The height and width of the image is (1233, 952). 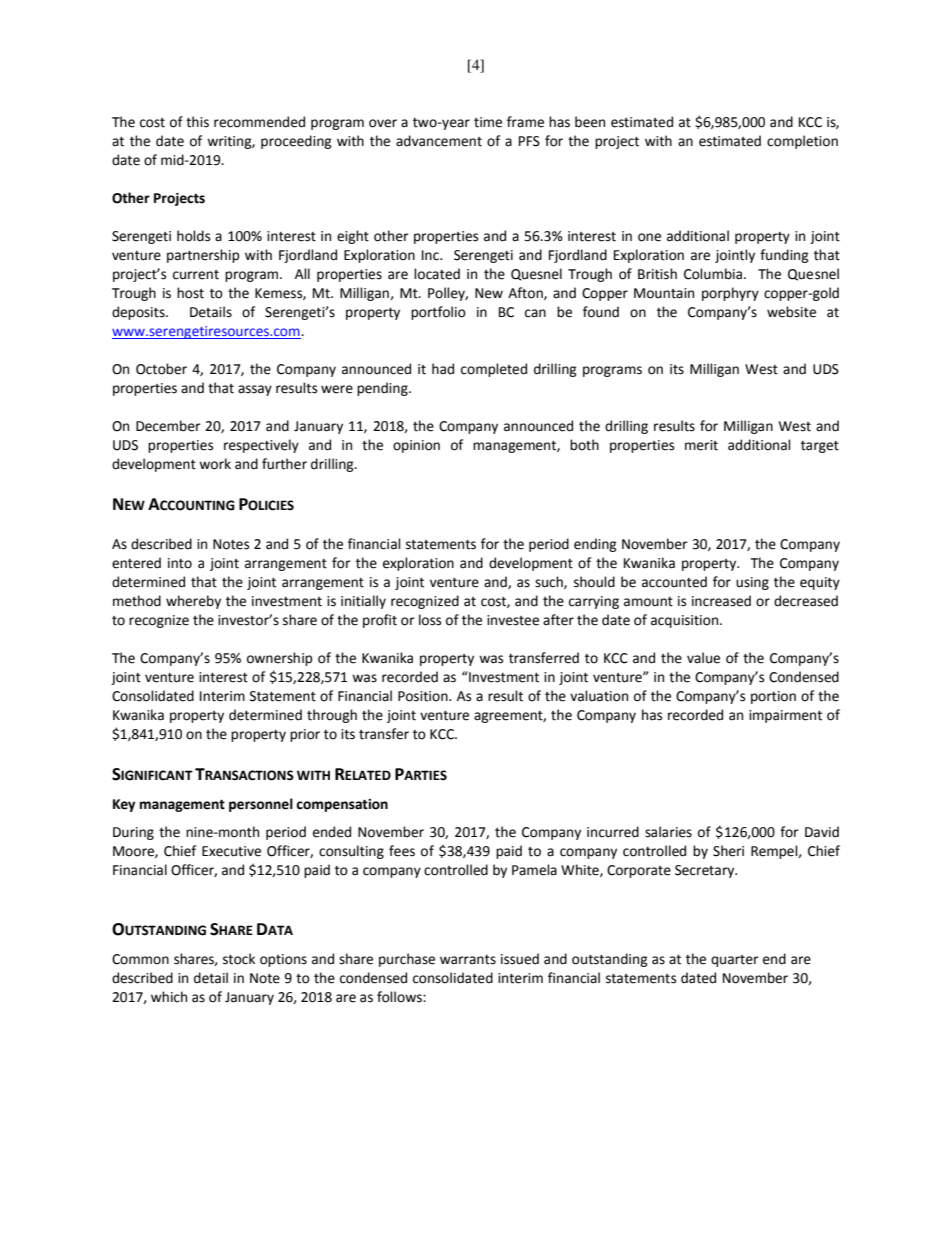 What do you see at coordinates (730, 294) in the image?
I see `porphyry` at bounding box center [730, 294].
